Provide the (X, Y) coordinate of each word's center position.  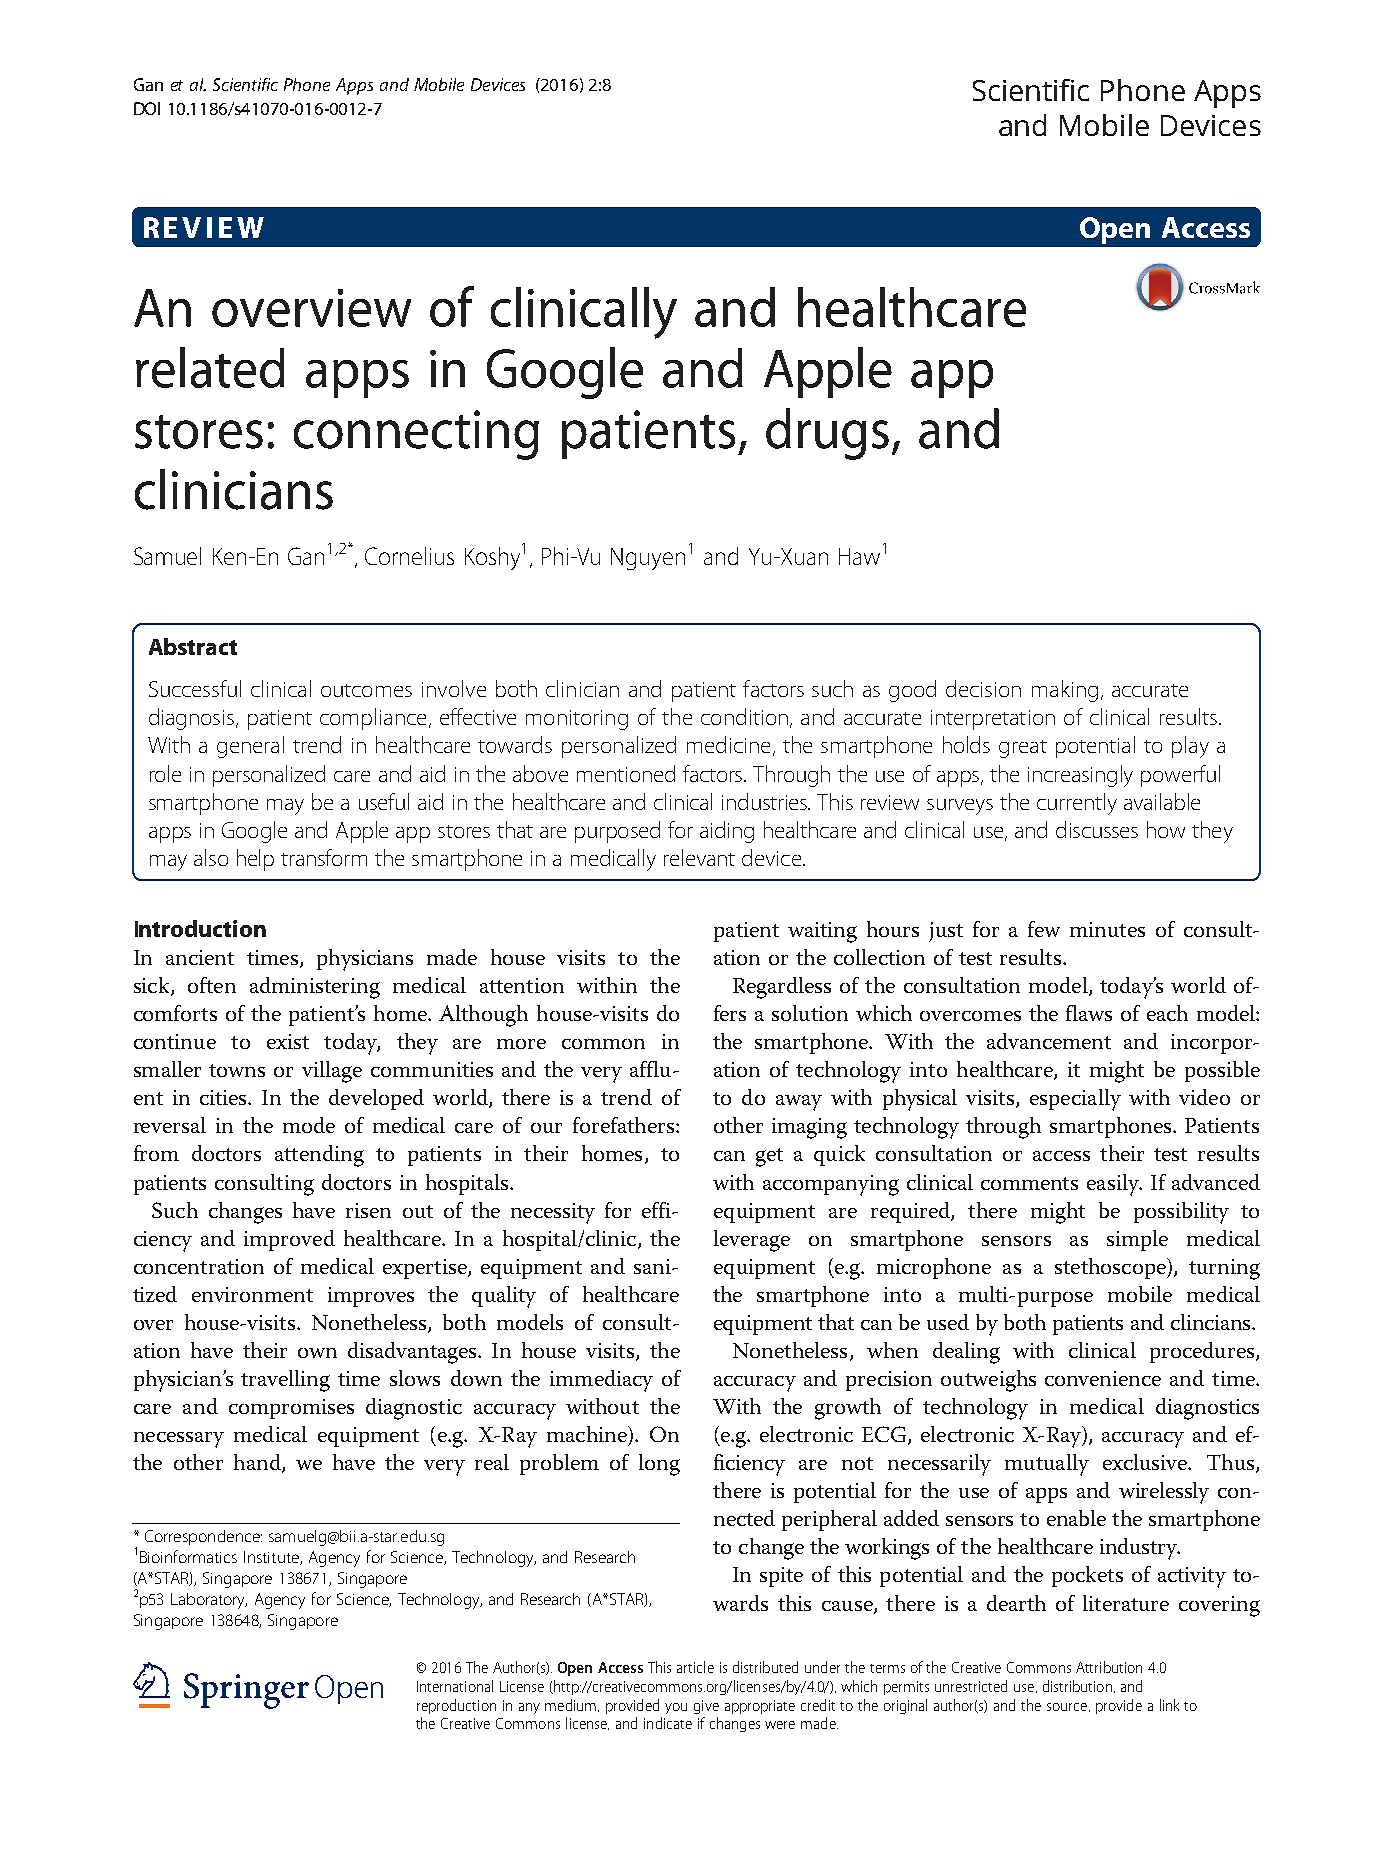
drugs (827, 434)
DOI (147, 108)
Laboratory (209, 1601)
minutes (1107, 929)
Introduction (200, 928)
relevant (699, 857)
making (1065, 691)
